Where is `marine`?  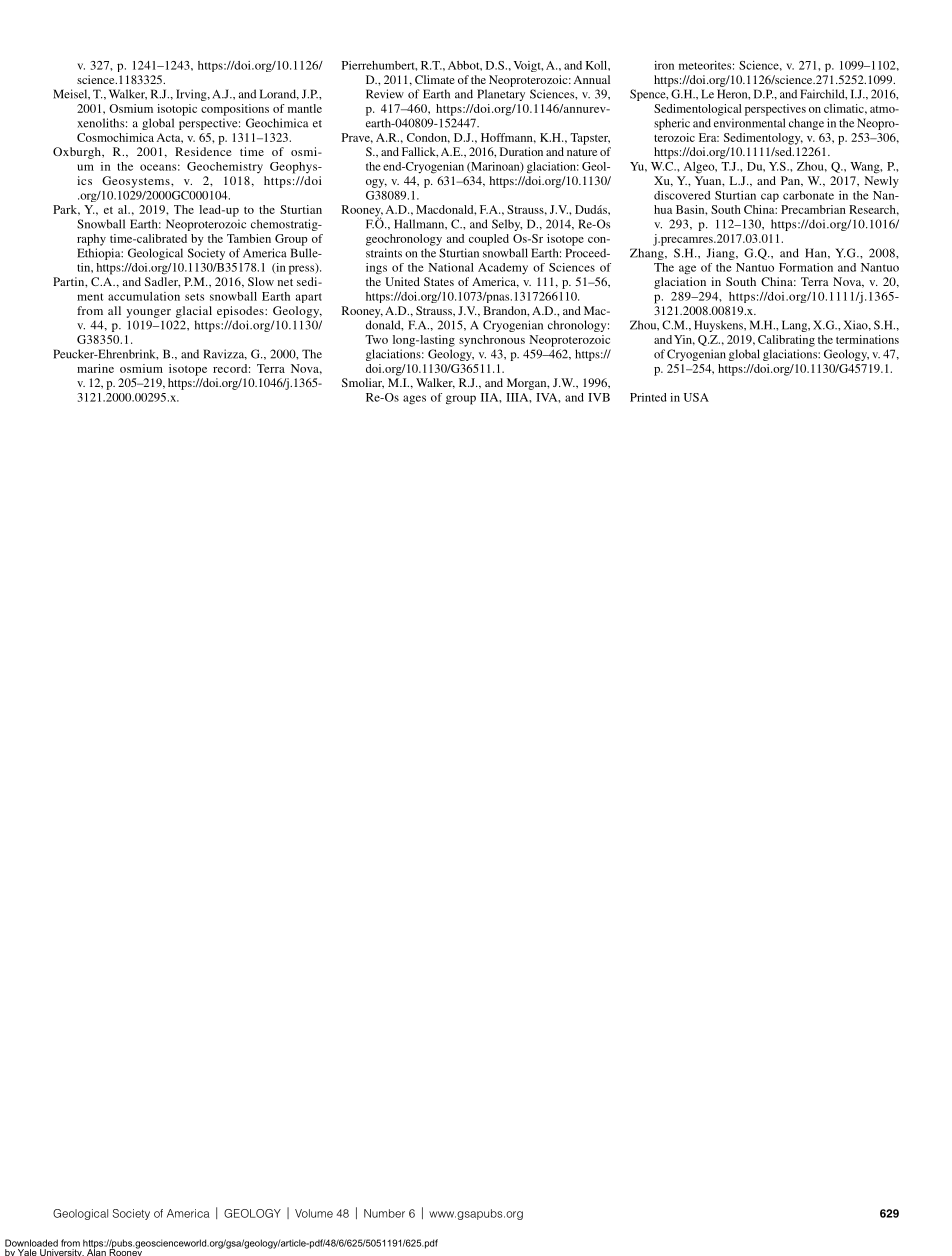
marine is located at coordinates (95, 368).
